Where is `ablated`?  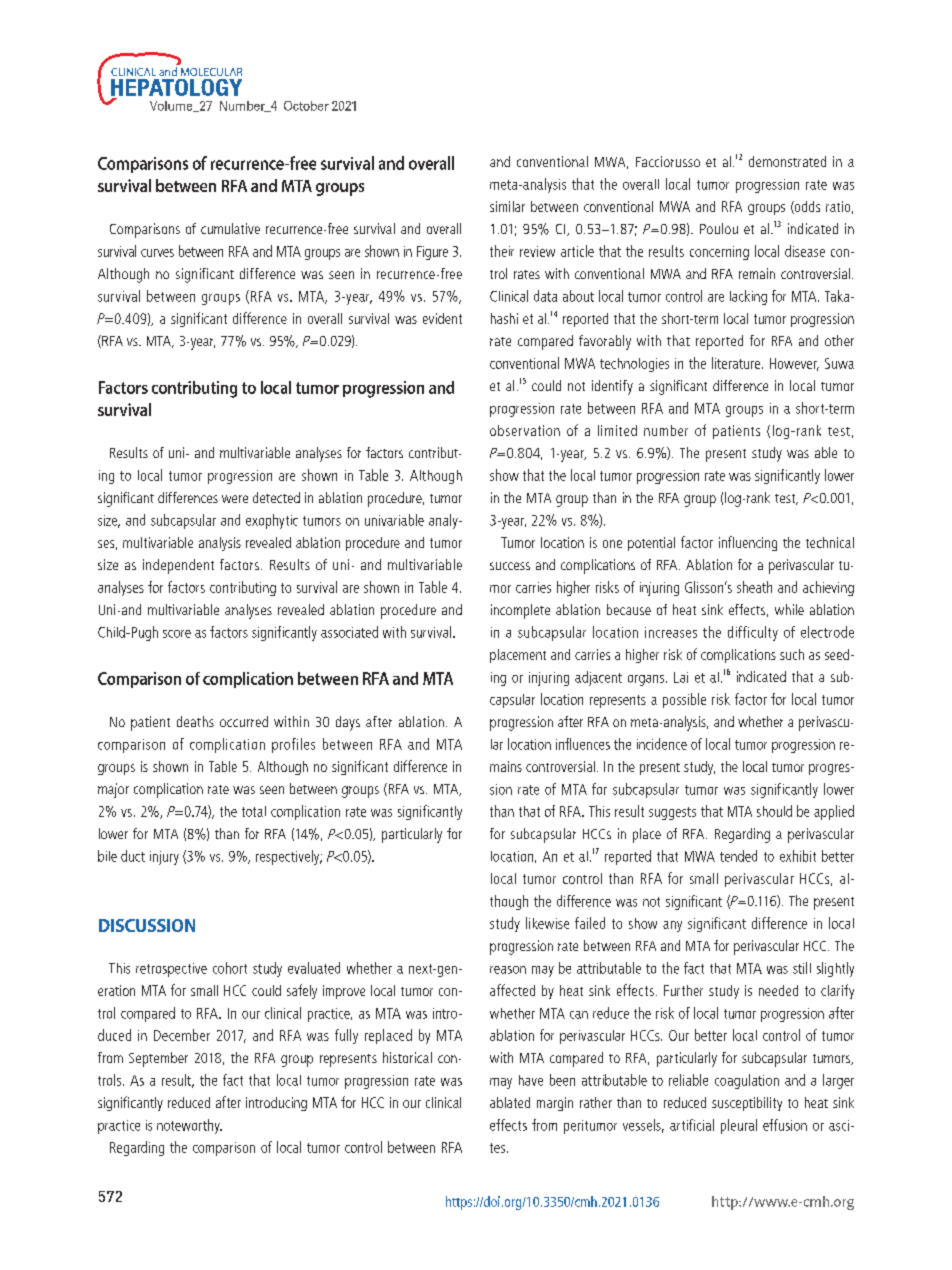 ablated is located at coordinates (510, 1102).
